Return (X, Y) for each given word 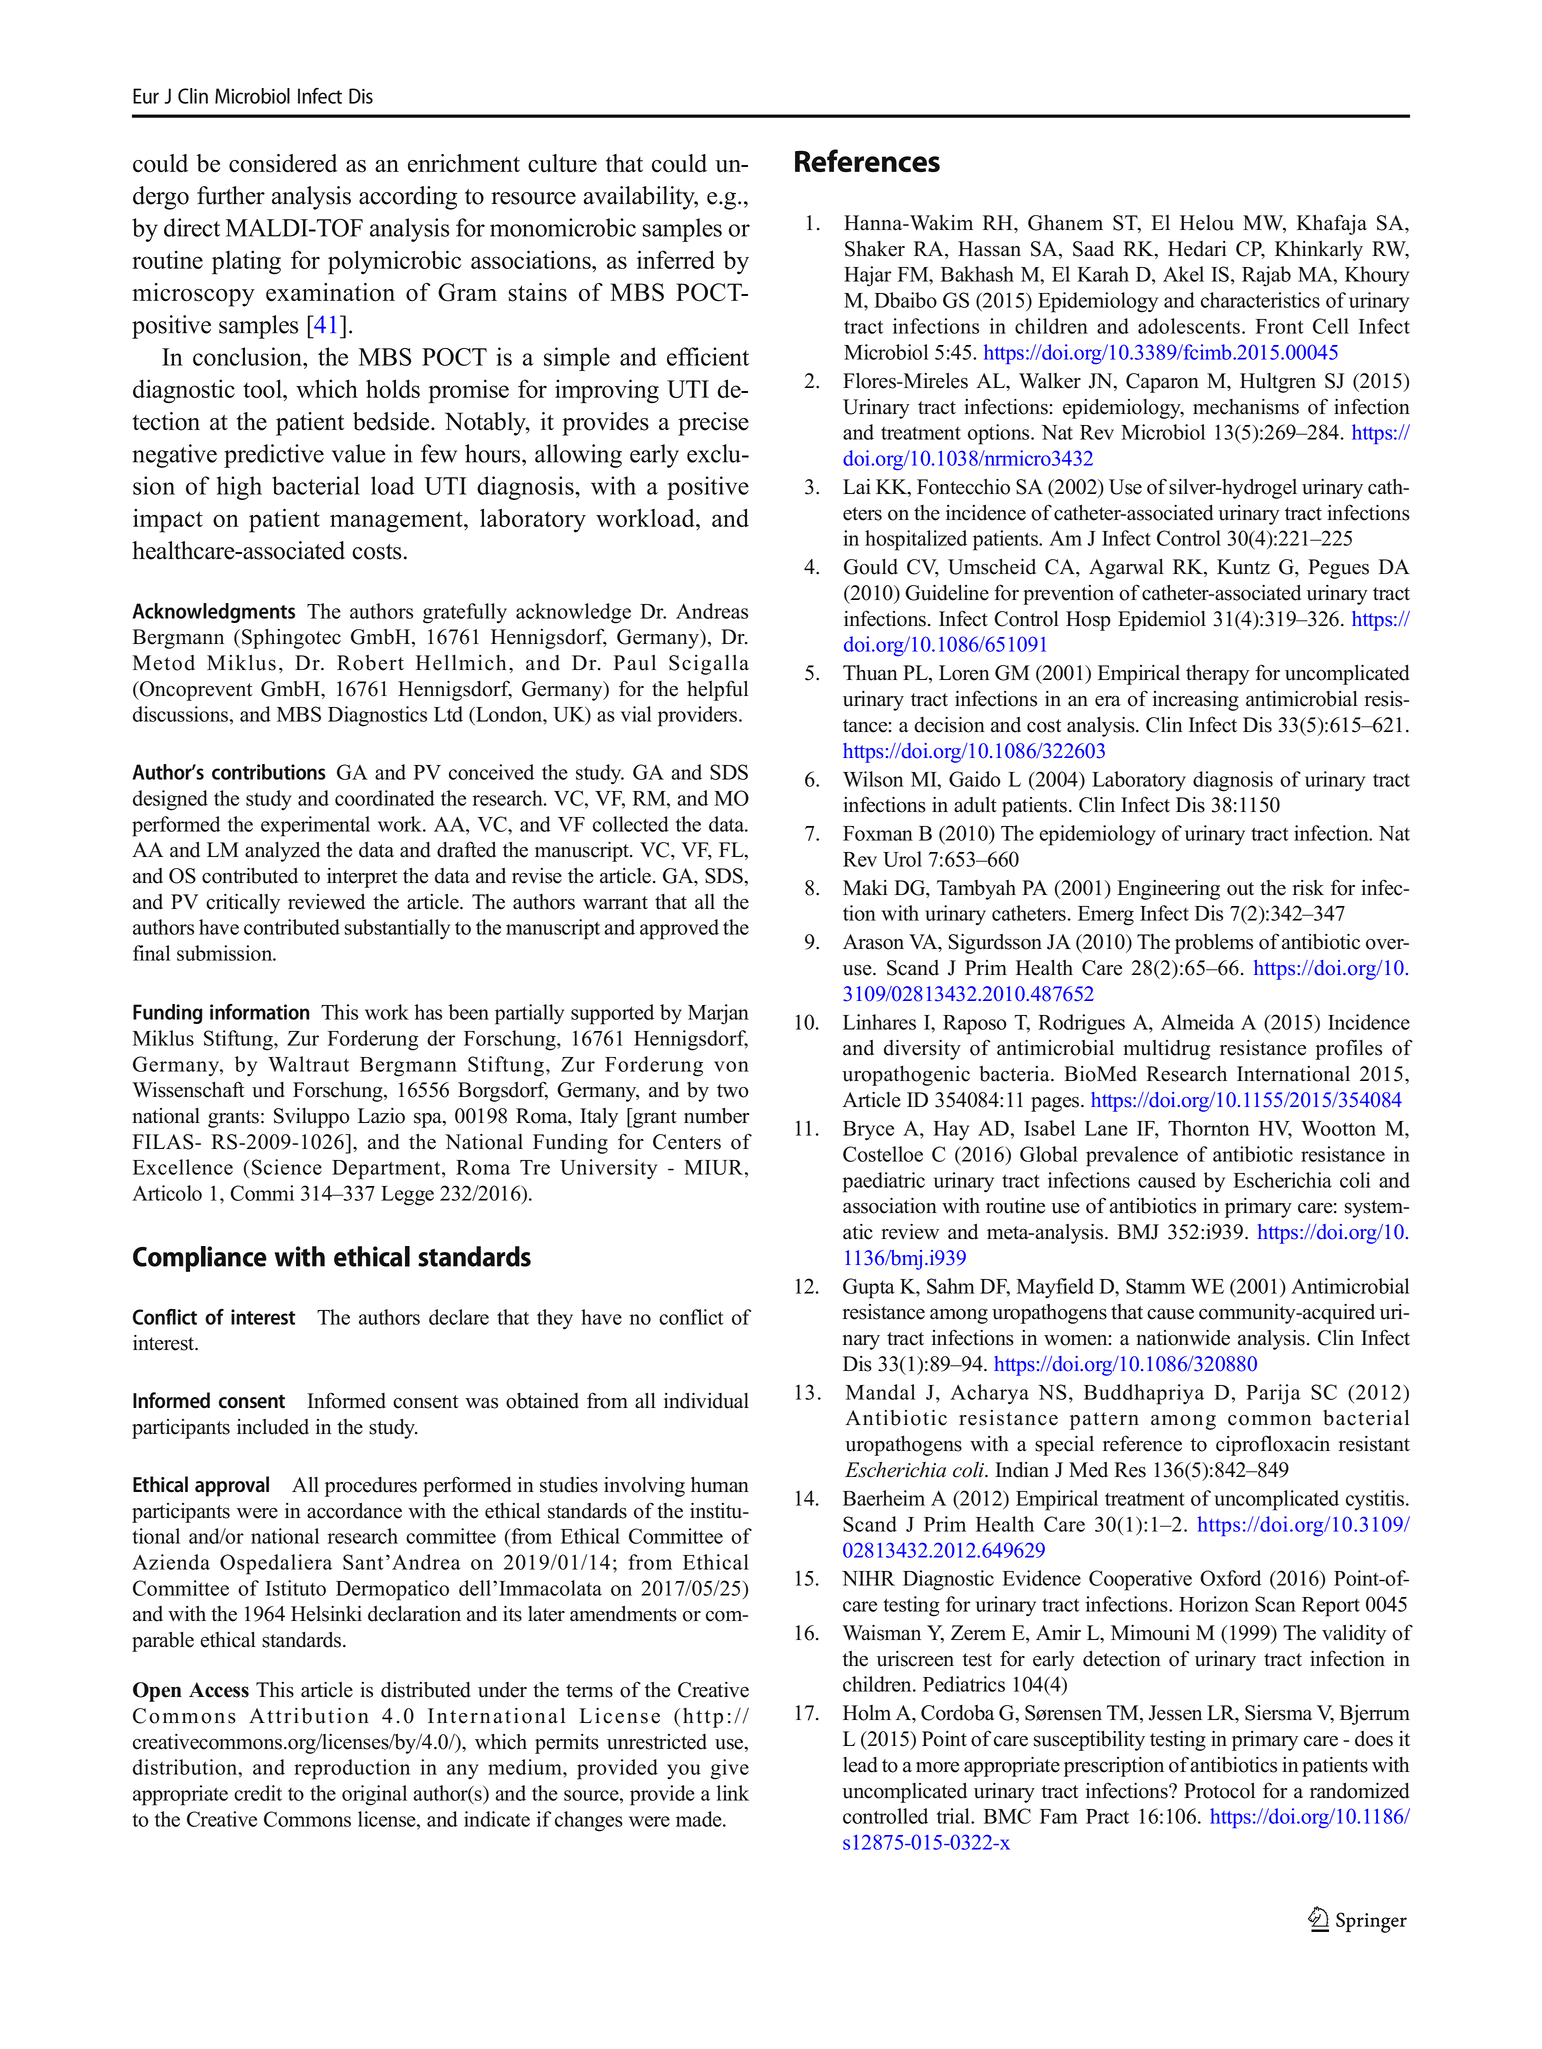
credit (258, 1793)
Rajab (1266, 276)
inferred (676, 259)
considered (283, 163)
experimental (315, 826)
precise (713, 424)
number (716, 1116)
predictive (274, 456)
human (720, 1485)
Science (287, 1167)
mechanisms (1246, 407)
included (273, 1427)
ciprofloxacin (1273, 1445)
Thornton (1209, 1128)
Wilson (873, 779)
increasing (1196, 701)
